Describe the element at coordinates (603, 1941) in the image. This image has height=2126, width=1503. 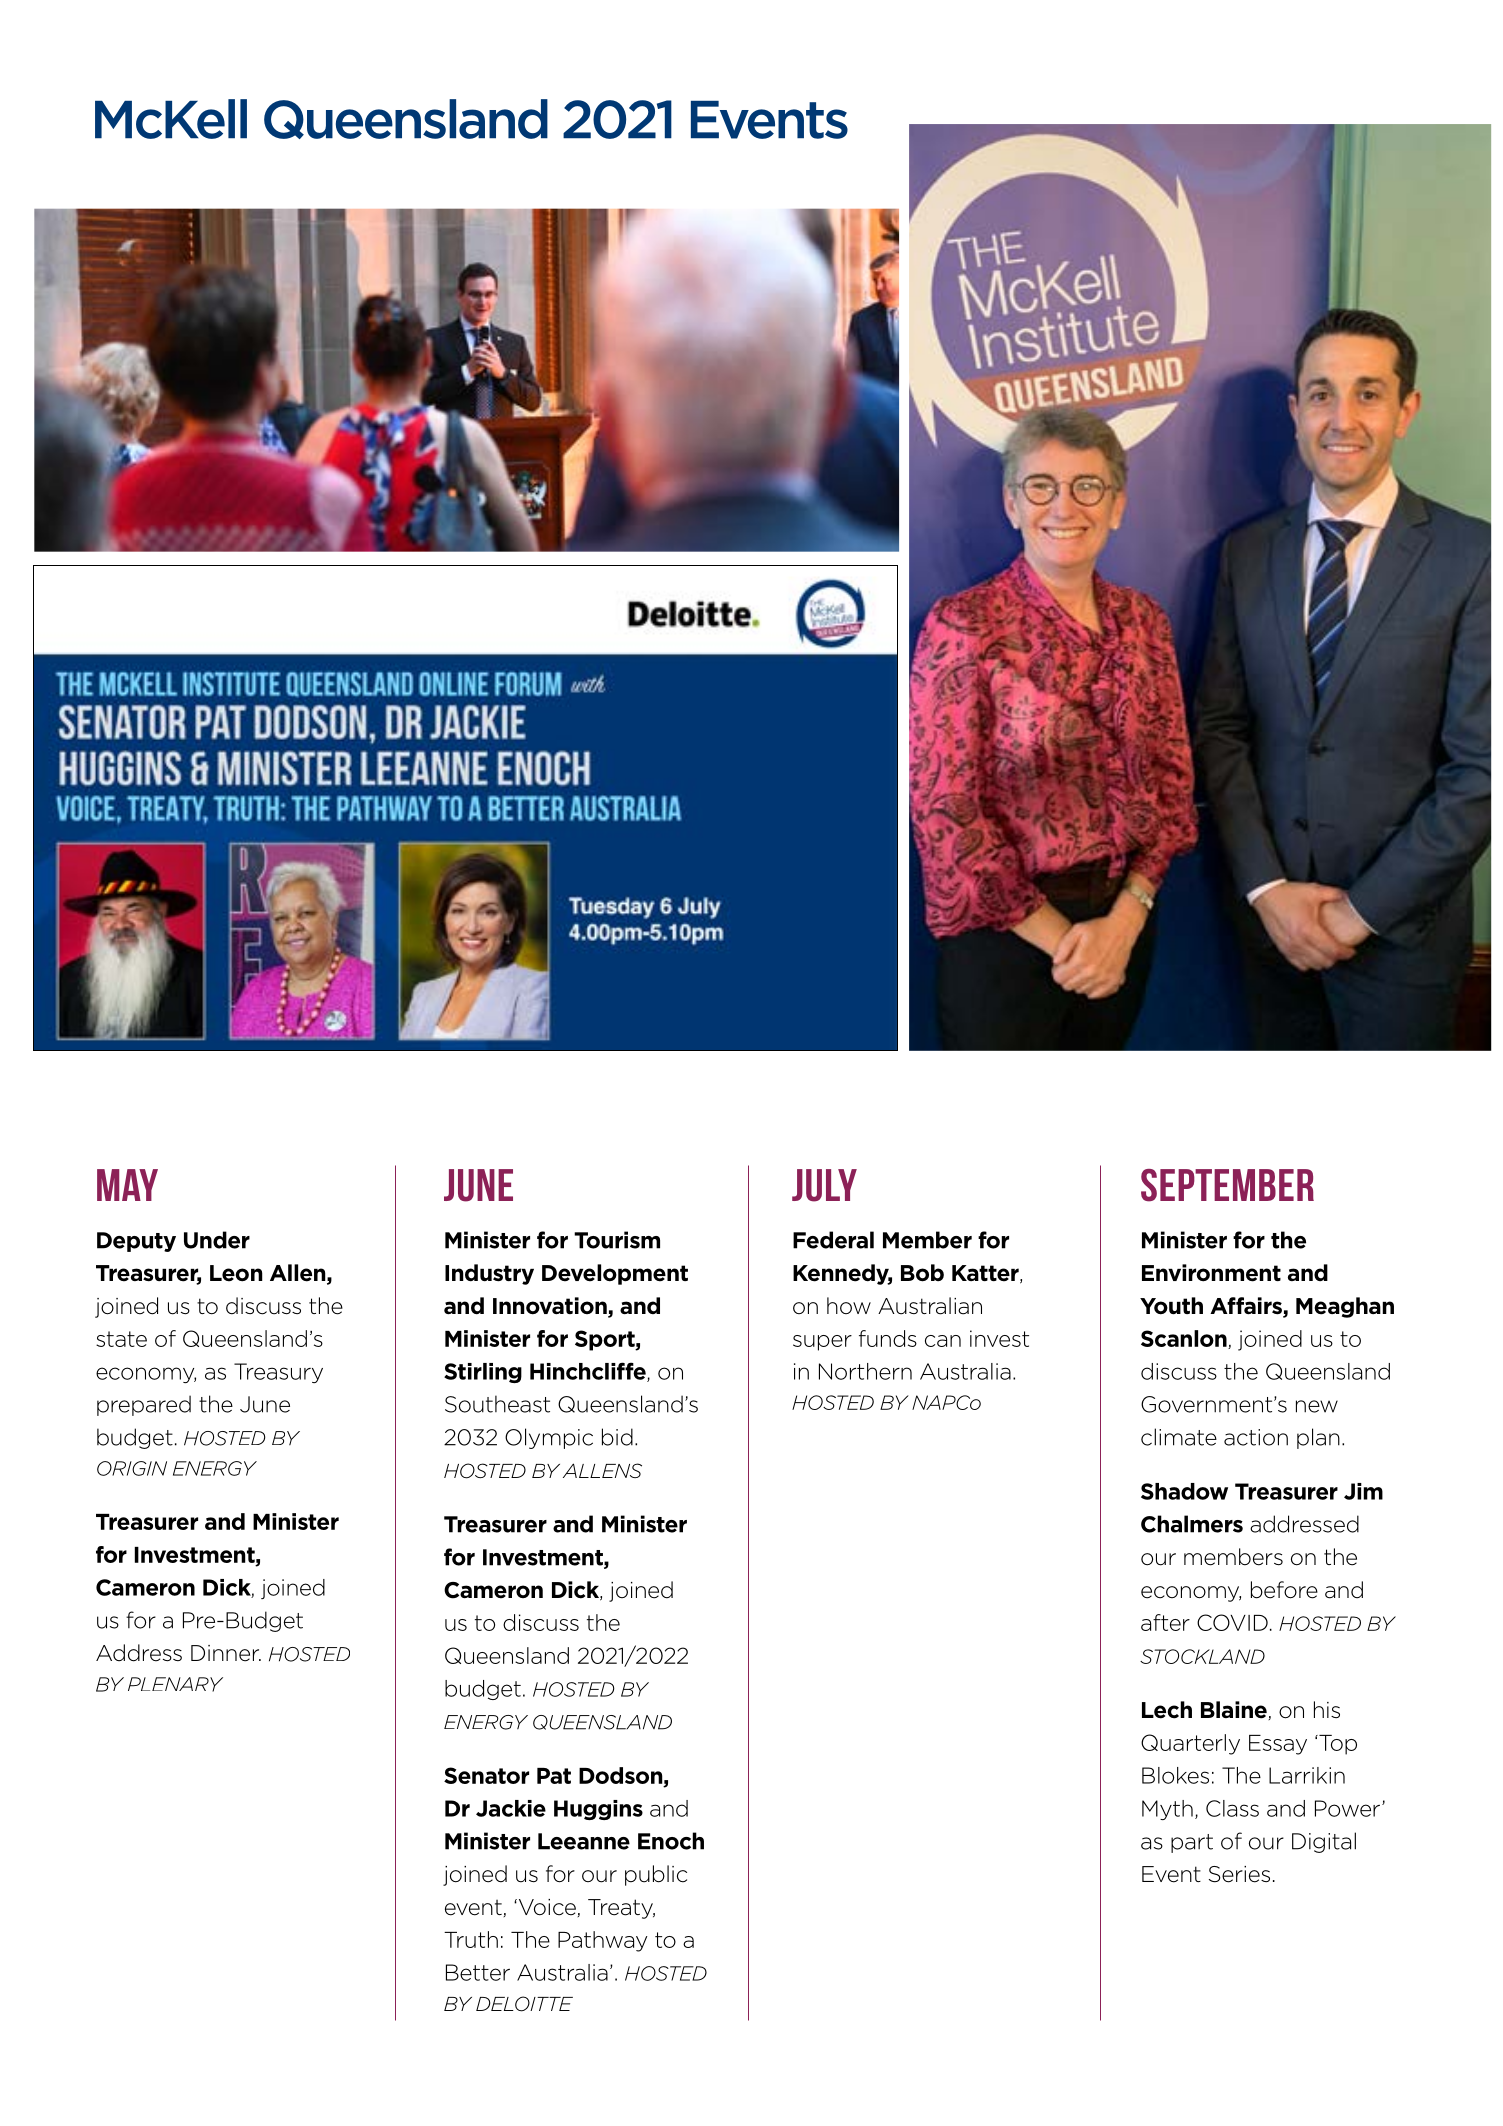
I see `Pathway` at that location.
